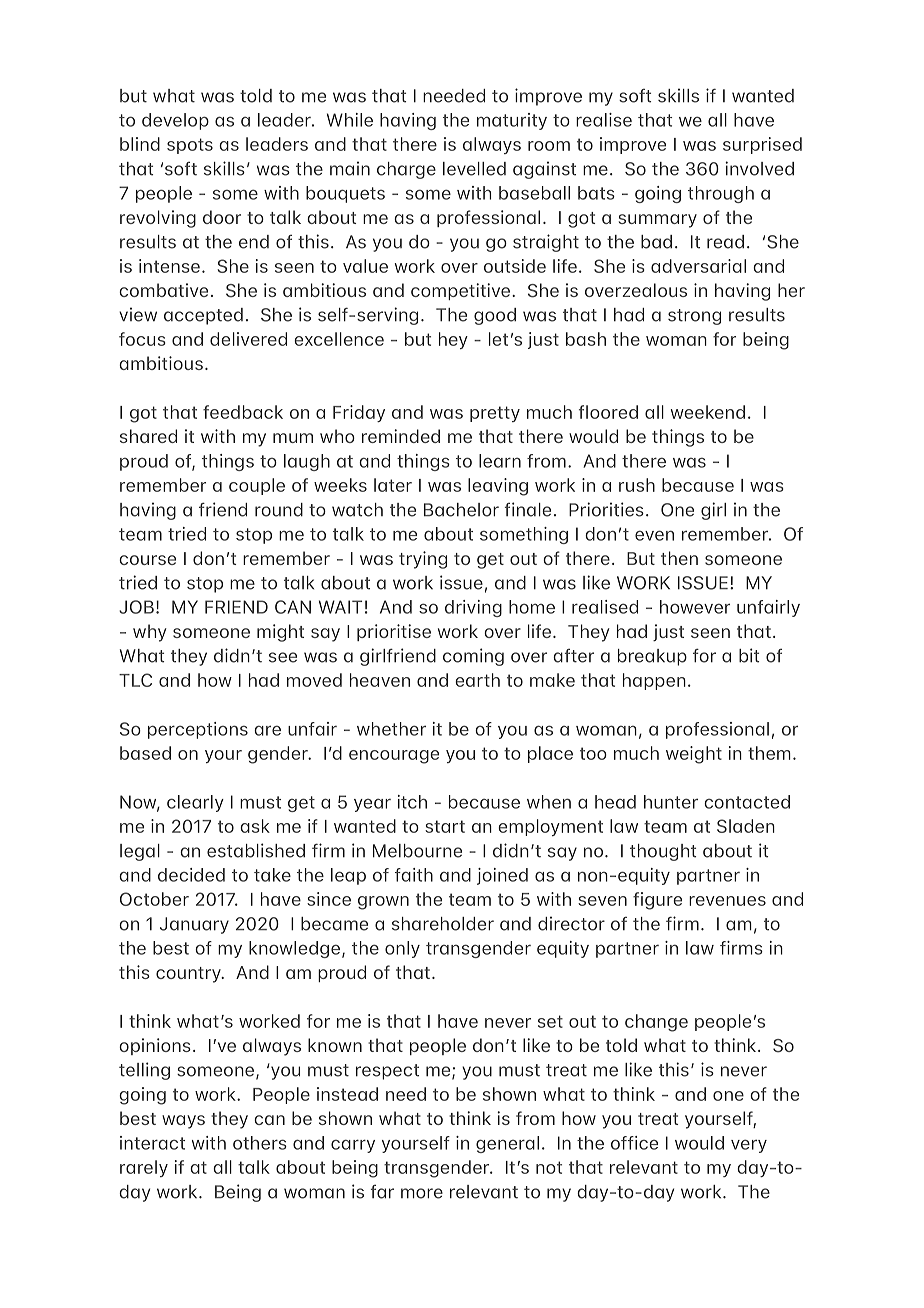 This image has height=1308, width=924. Describe the element at coordinates (260, 1143) in the image. I see `others` at that location.
